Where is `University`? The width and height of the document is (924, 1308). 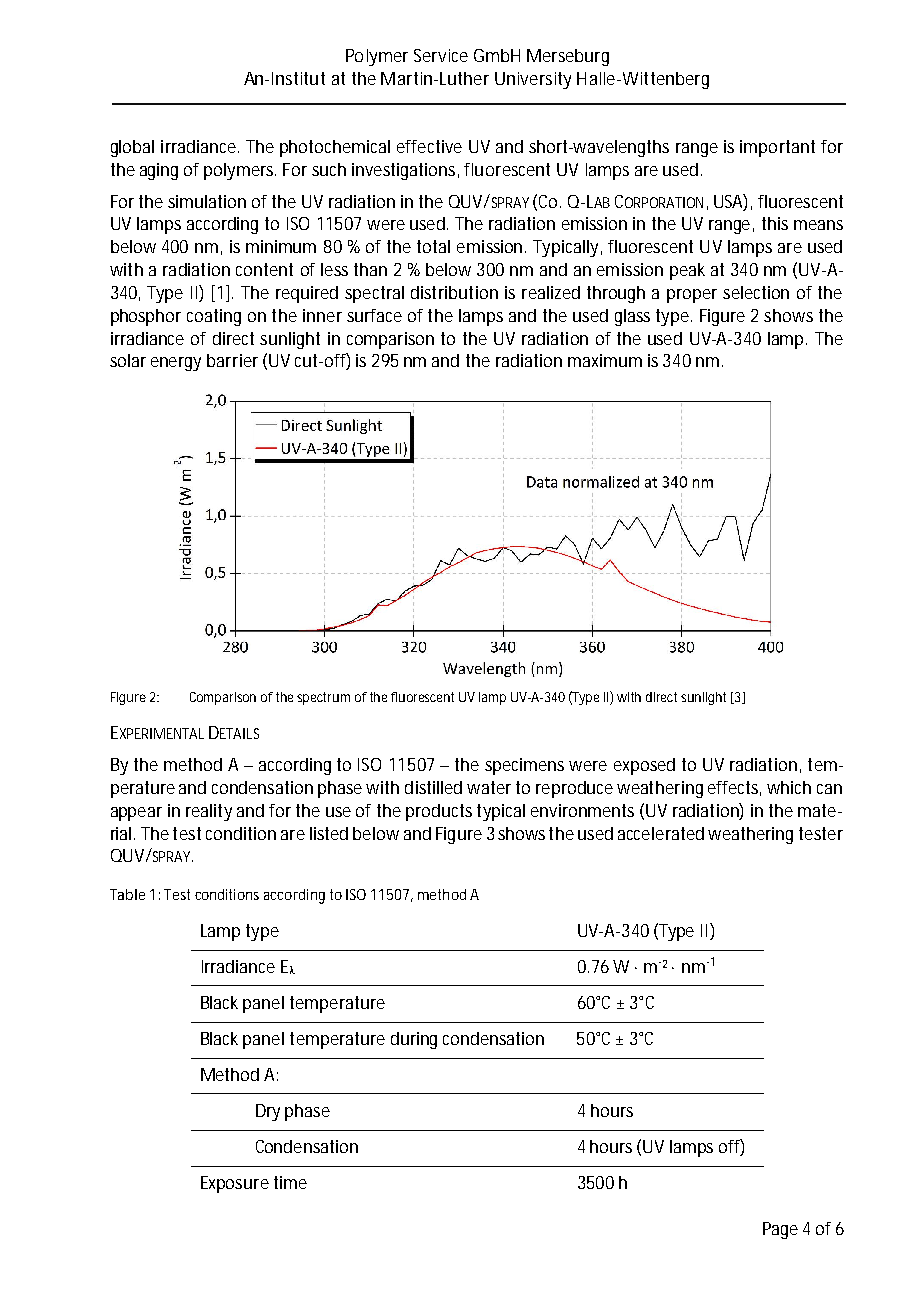
University is located at coordinates (533, 80).
